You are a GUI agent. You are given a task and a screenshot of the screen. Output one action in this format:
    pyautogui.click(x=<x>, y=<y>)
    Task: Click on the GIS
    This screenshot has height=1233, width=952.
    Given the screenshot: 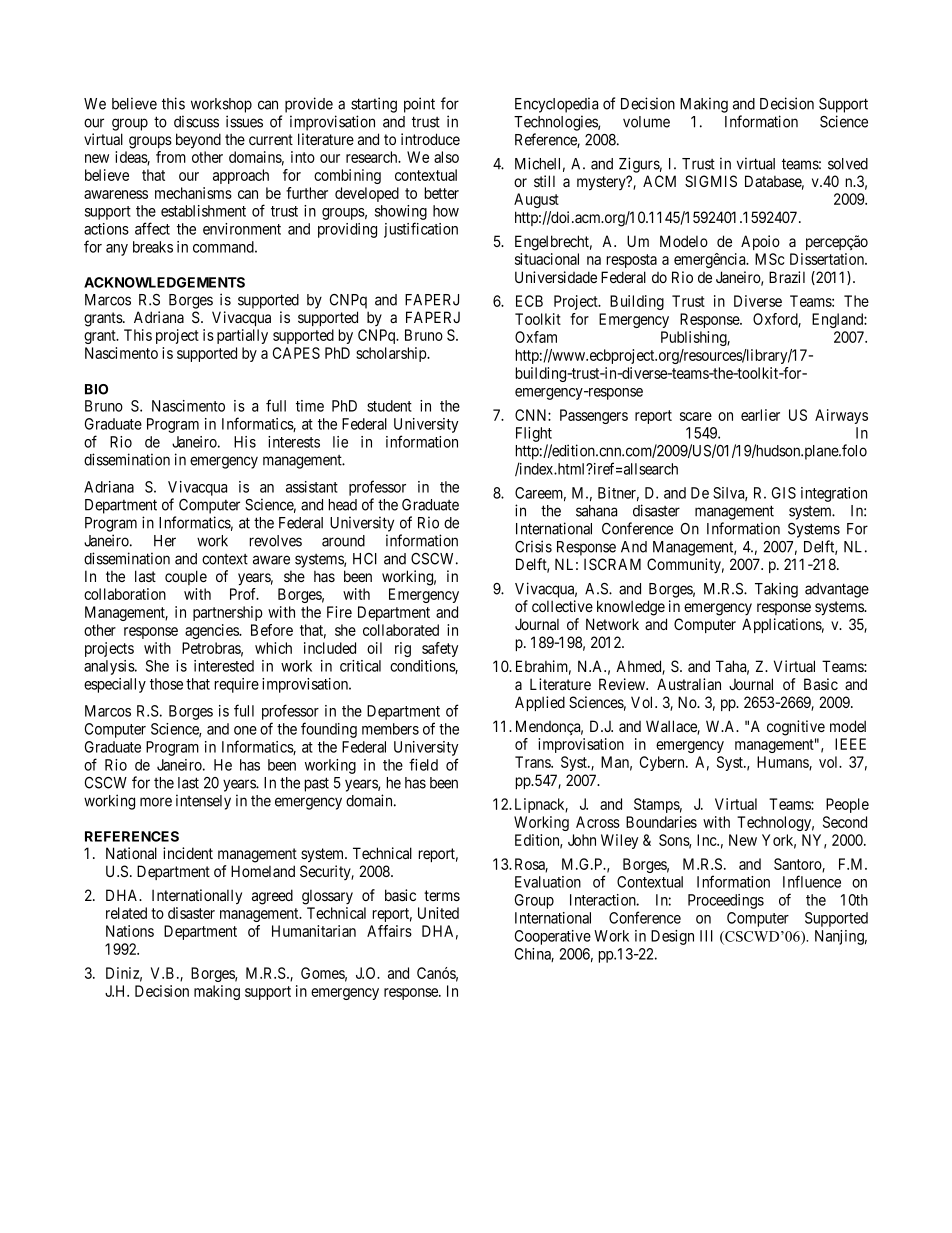 What is the action you would take?
    pyautogui.click(x=784, y=493)
